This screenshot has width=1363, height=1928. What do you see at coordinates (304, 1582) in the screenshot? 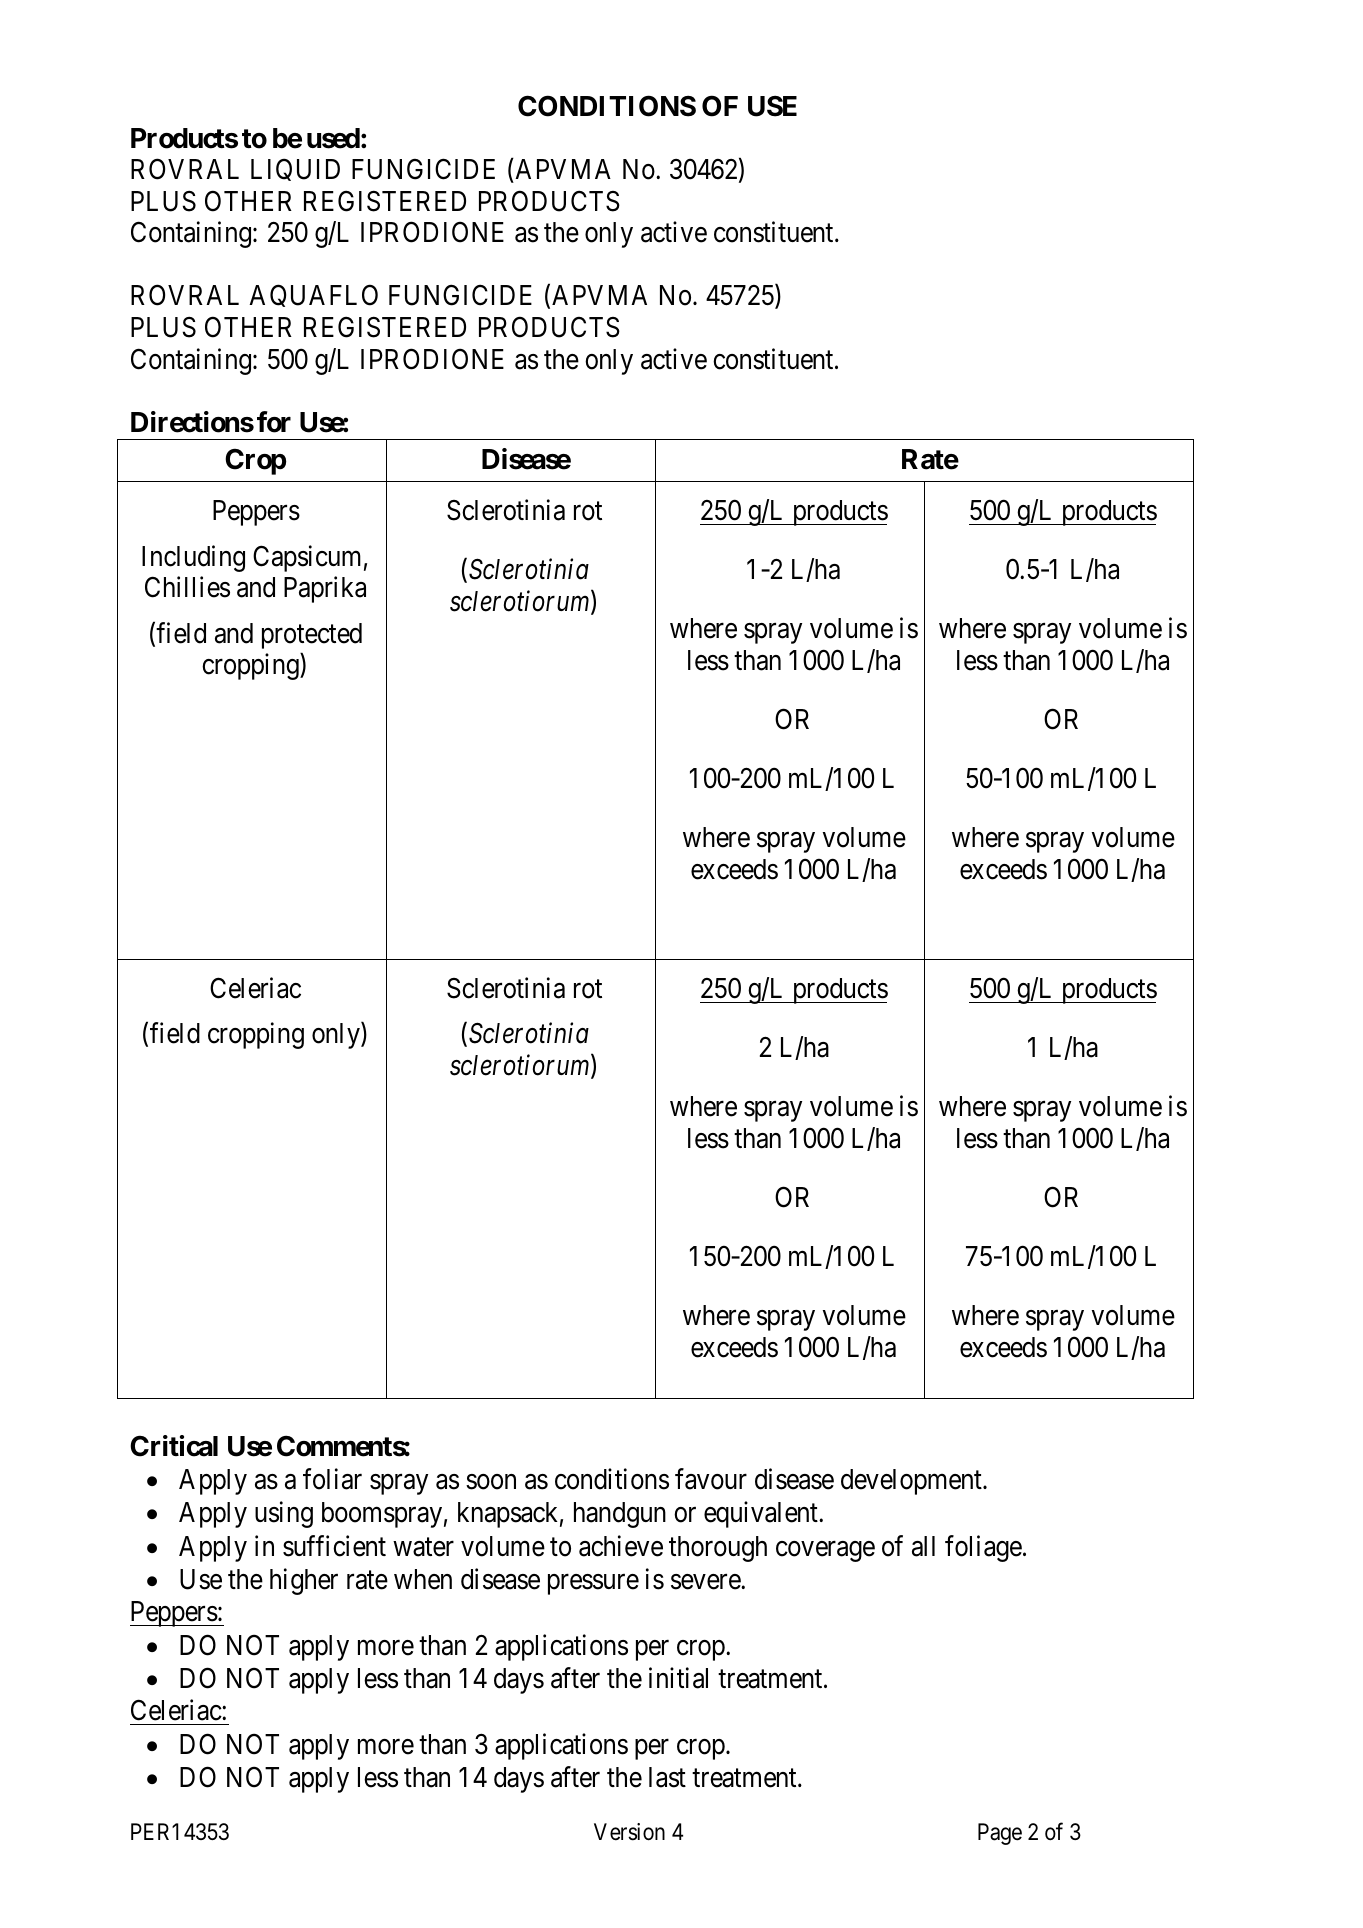
I see `higher` at bounding box center [304, 1582].
